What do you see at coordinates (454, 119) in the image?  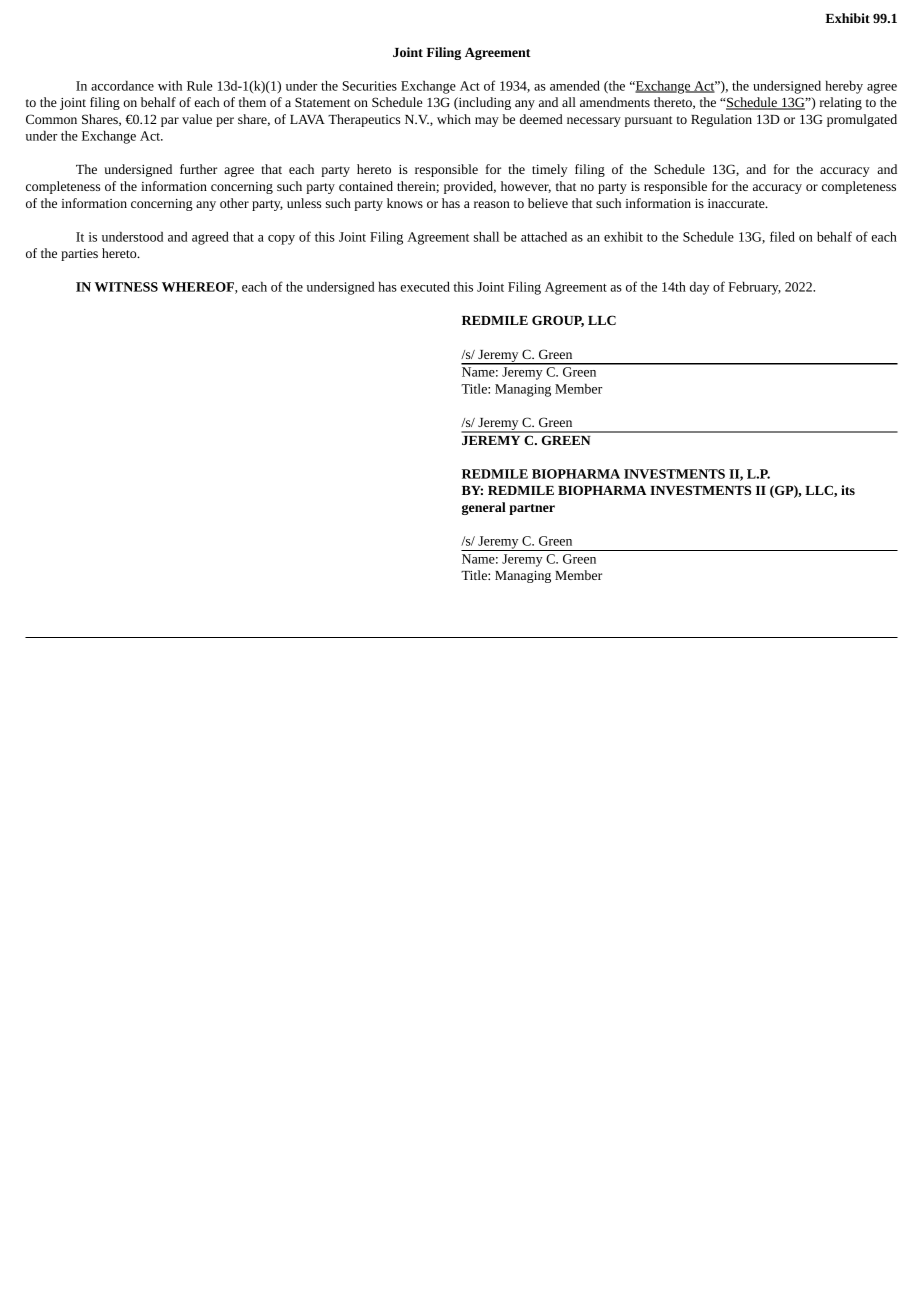 I see `which` at bounding box center [454, 119].
